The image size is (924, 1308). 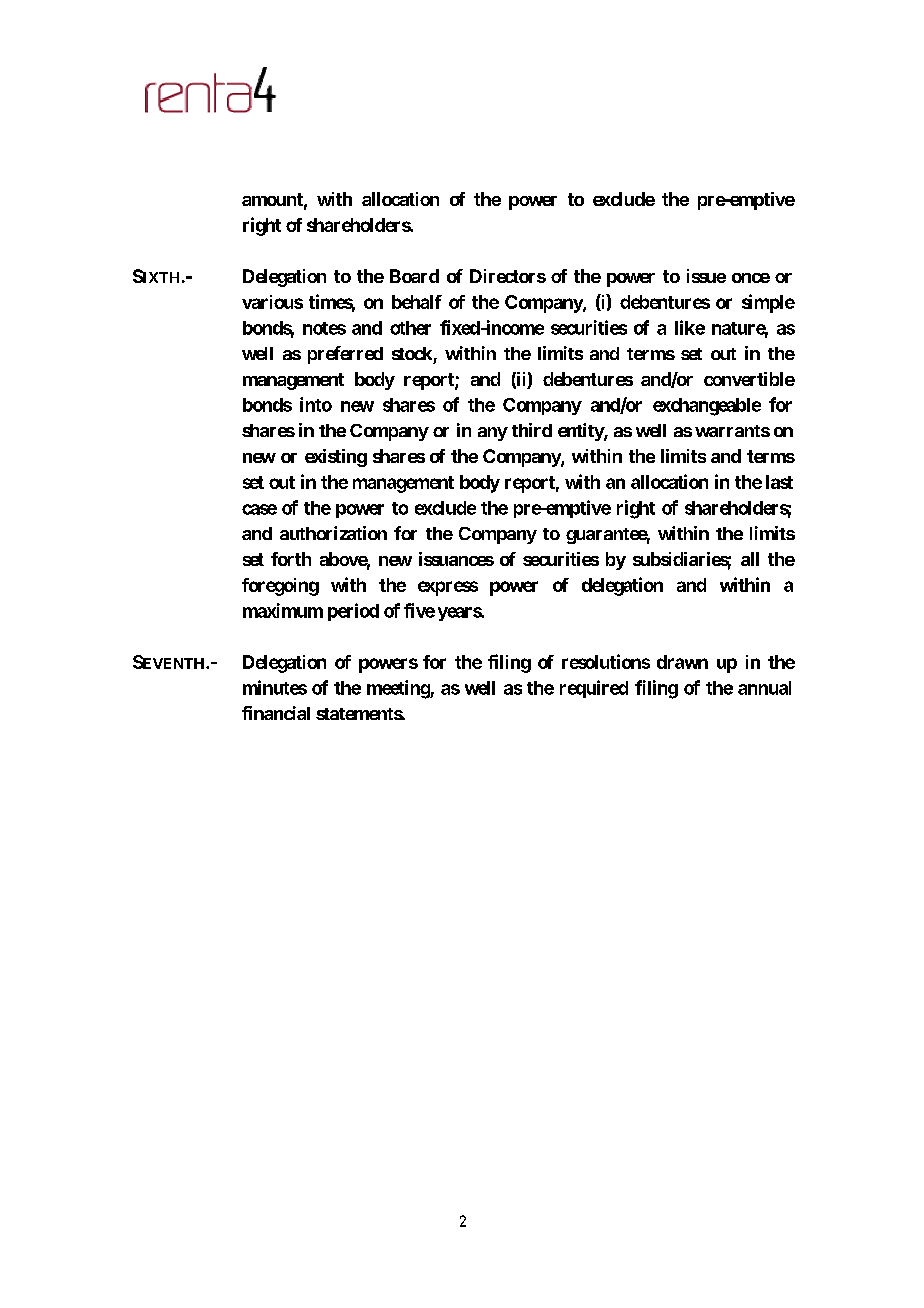 I want to click on meeting, so click(x=399, y=689).
